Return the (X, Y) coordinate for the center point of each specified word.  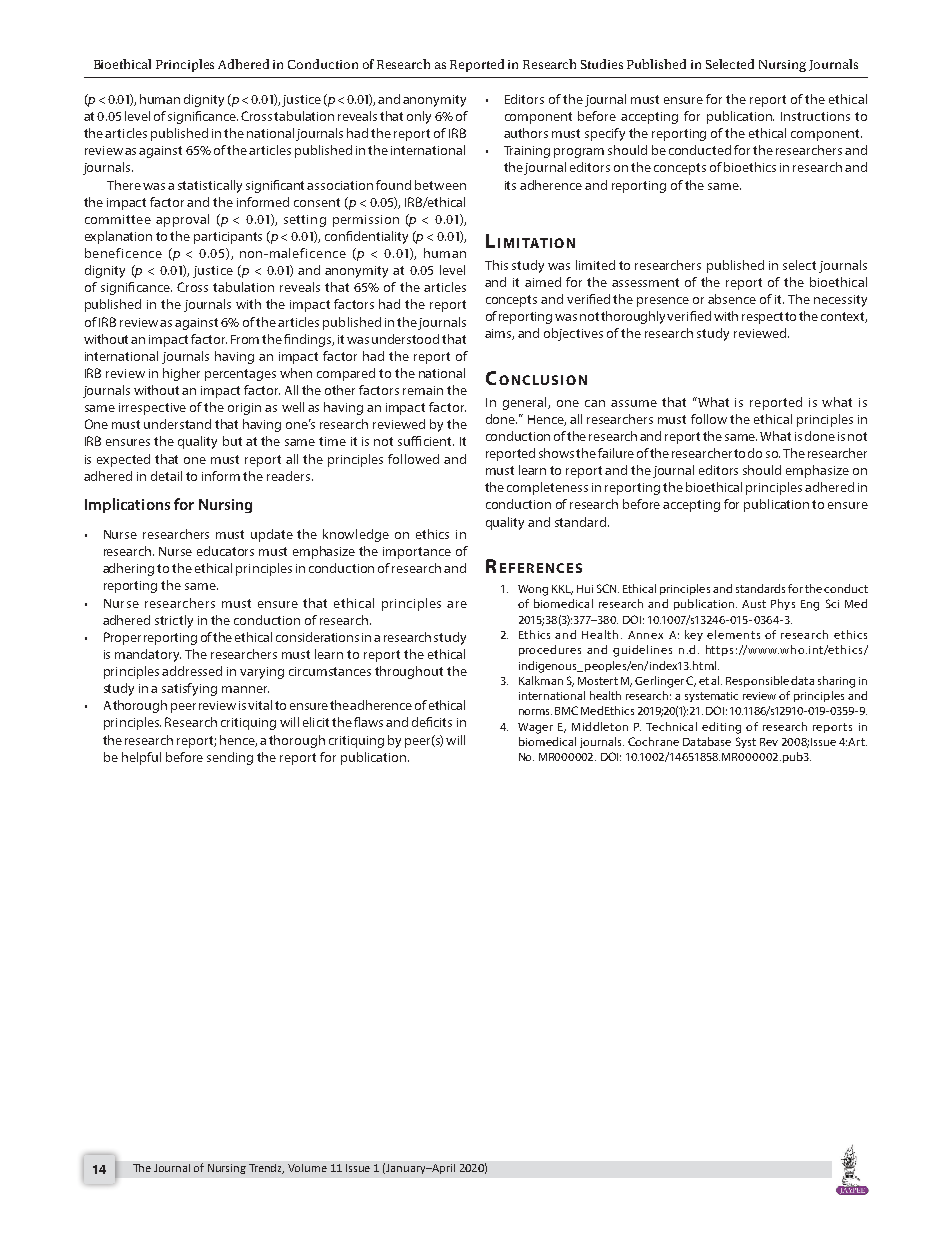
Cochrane (653, 741)
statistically (210, 186)
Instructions (815, 116)
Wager (535, 728)
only (419, 117)
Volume (307, 1168)
